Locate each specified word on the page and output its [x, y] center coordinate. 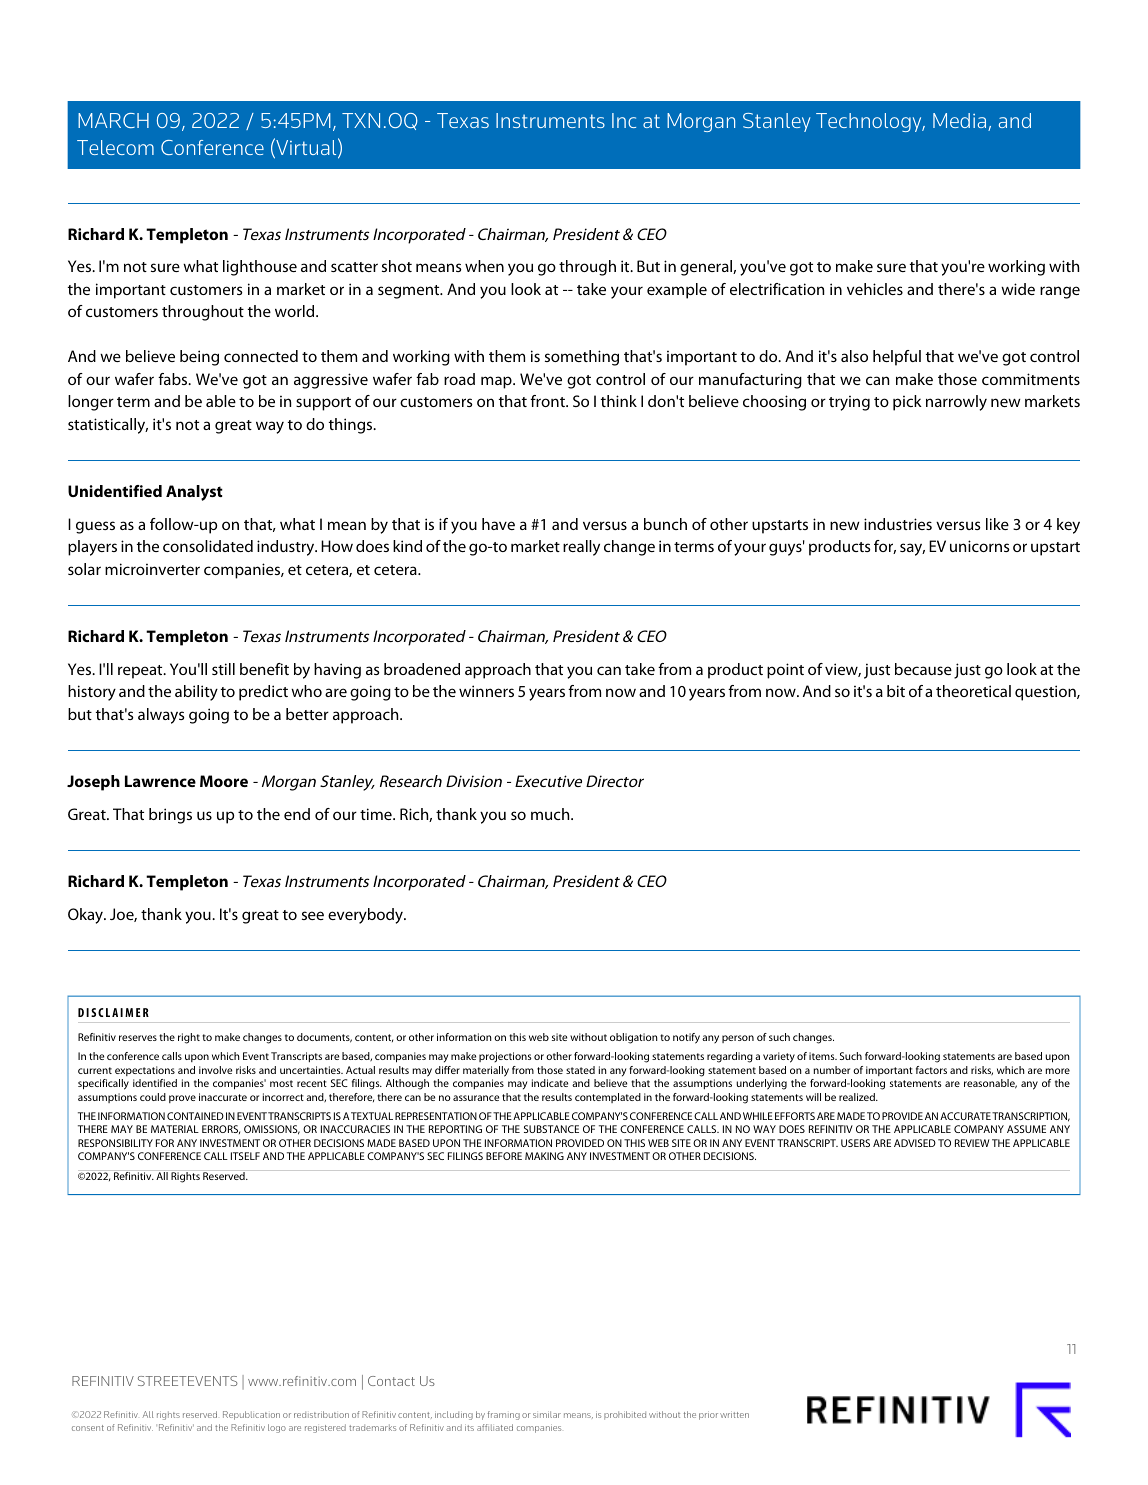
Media [961, 122]
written [734, 1414]
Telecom [115, 147]
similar [547, 1414]
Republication [251, 1415]
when [484, 266]
